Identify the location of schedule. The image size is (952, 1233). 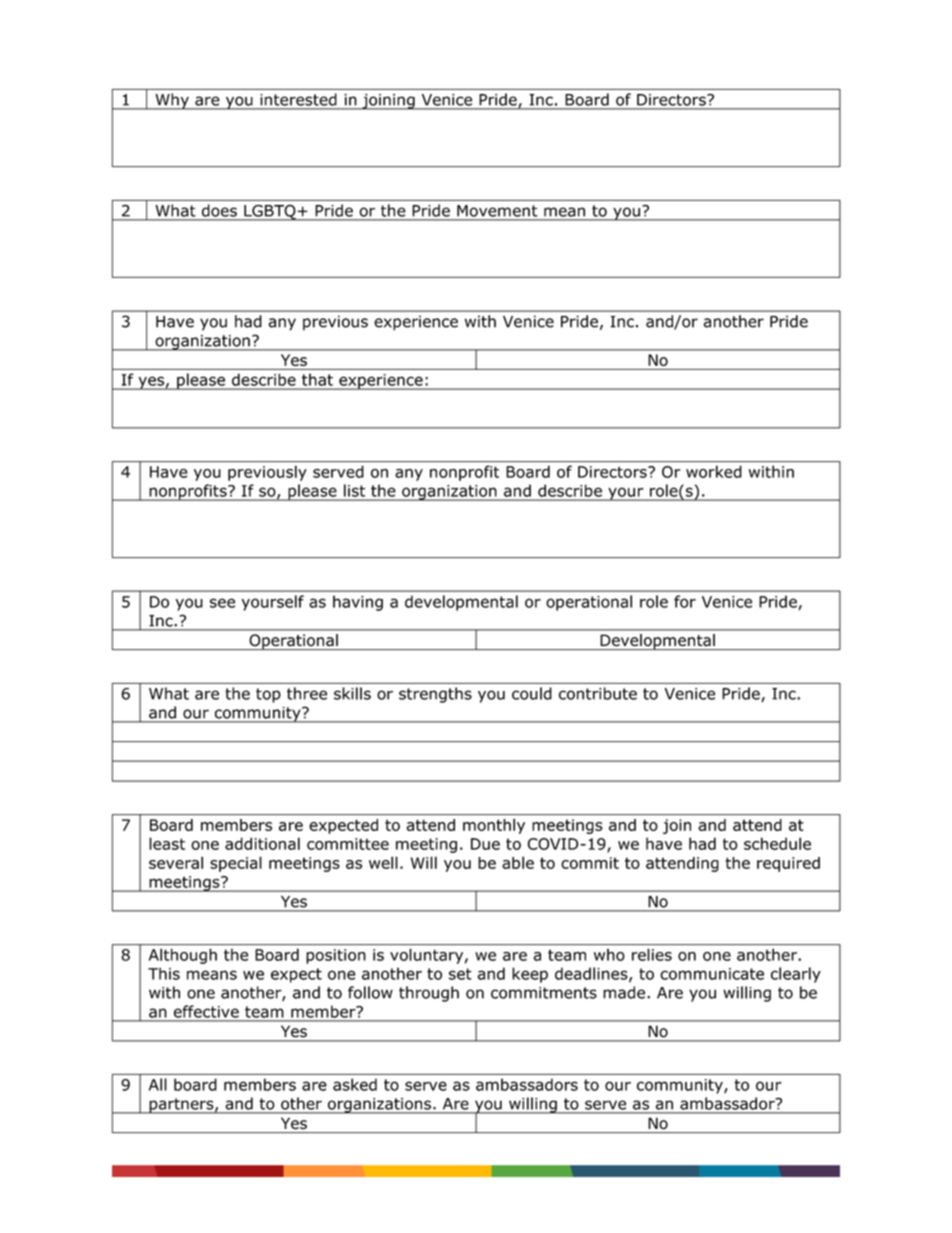
(777, 843).
